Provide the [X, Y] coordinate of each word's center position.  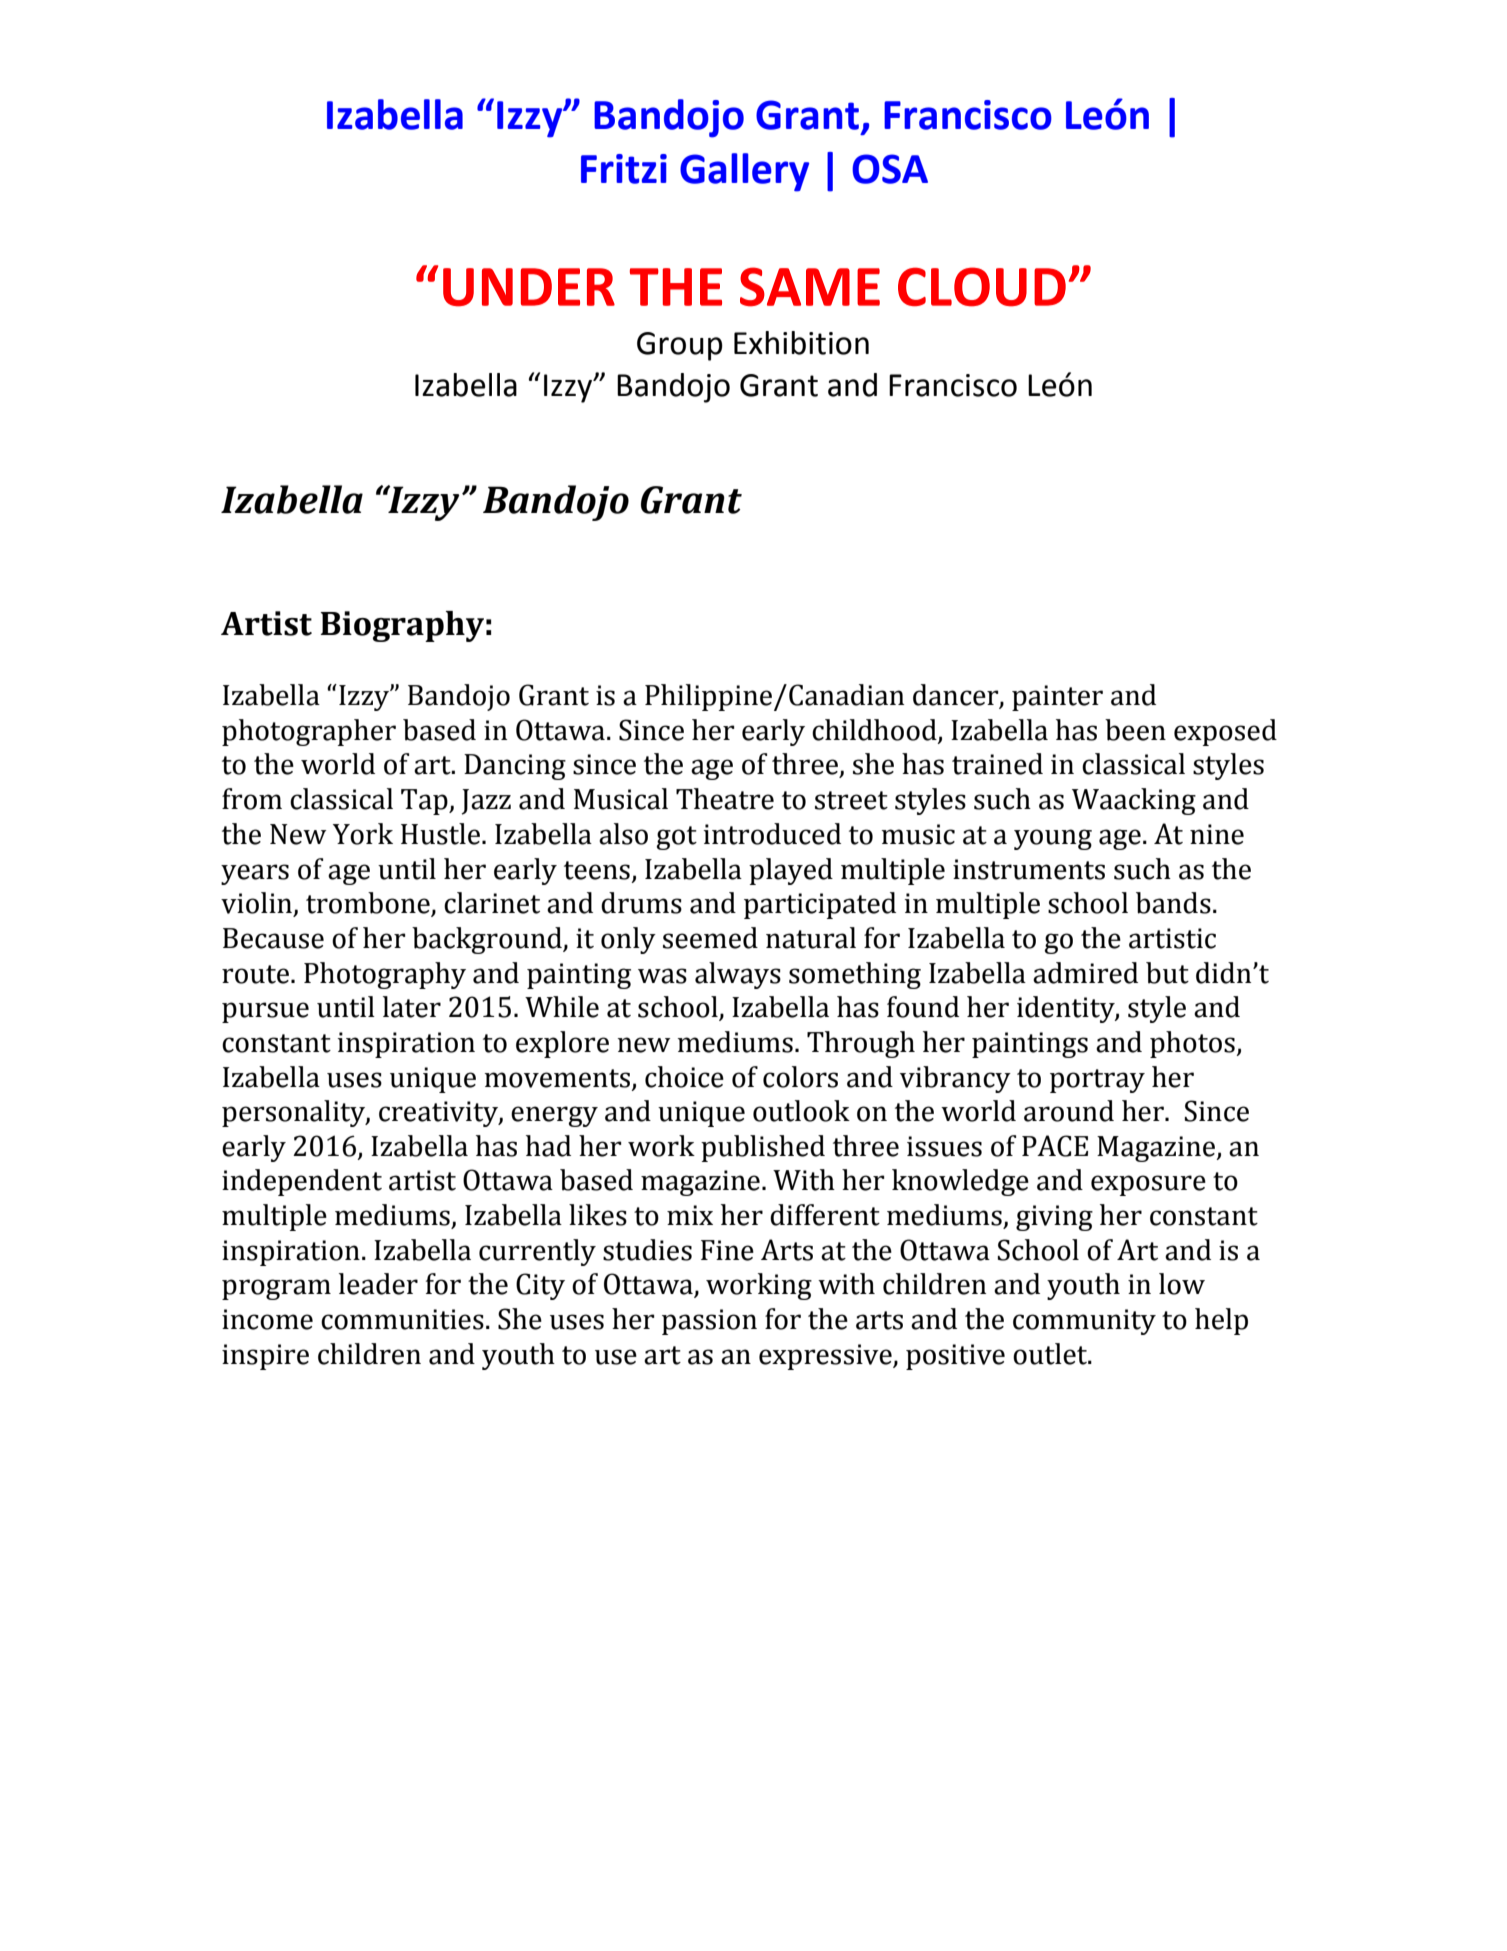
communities [402, 1319]
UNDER [529, 287]
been [1135, 730]
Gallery [744, 172]
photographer [309, 732]
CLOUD [982, 287]
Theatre [725, 799]
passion [709, 1322]
